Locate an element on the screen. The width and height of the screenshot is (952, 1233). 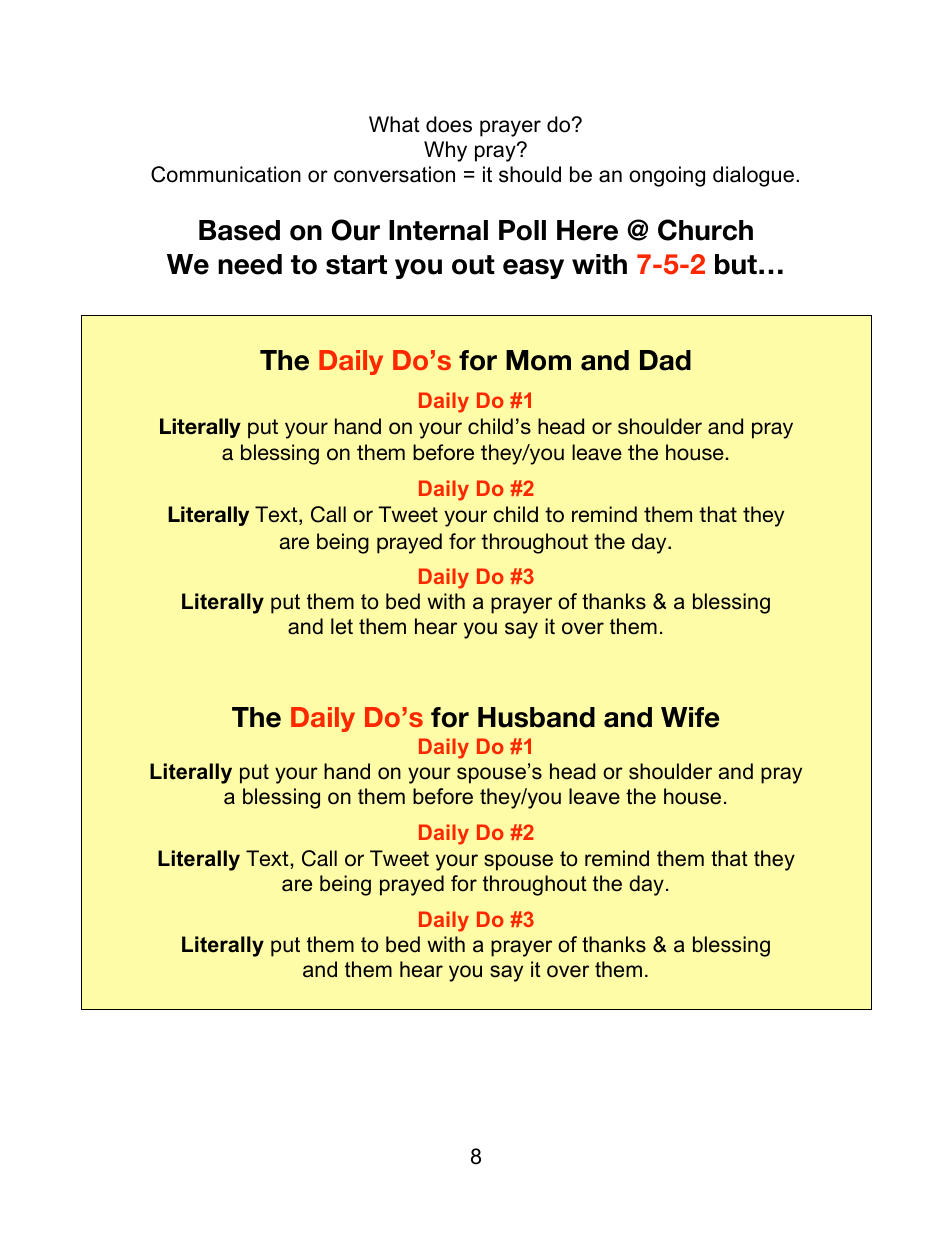
Communication is located at coordinates (226, 174).
